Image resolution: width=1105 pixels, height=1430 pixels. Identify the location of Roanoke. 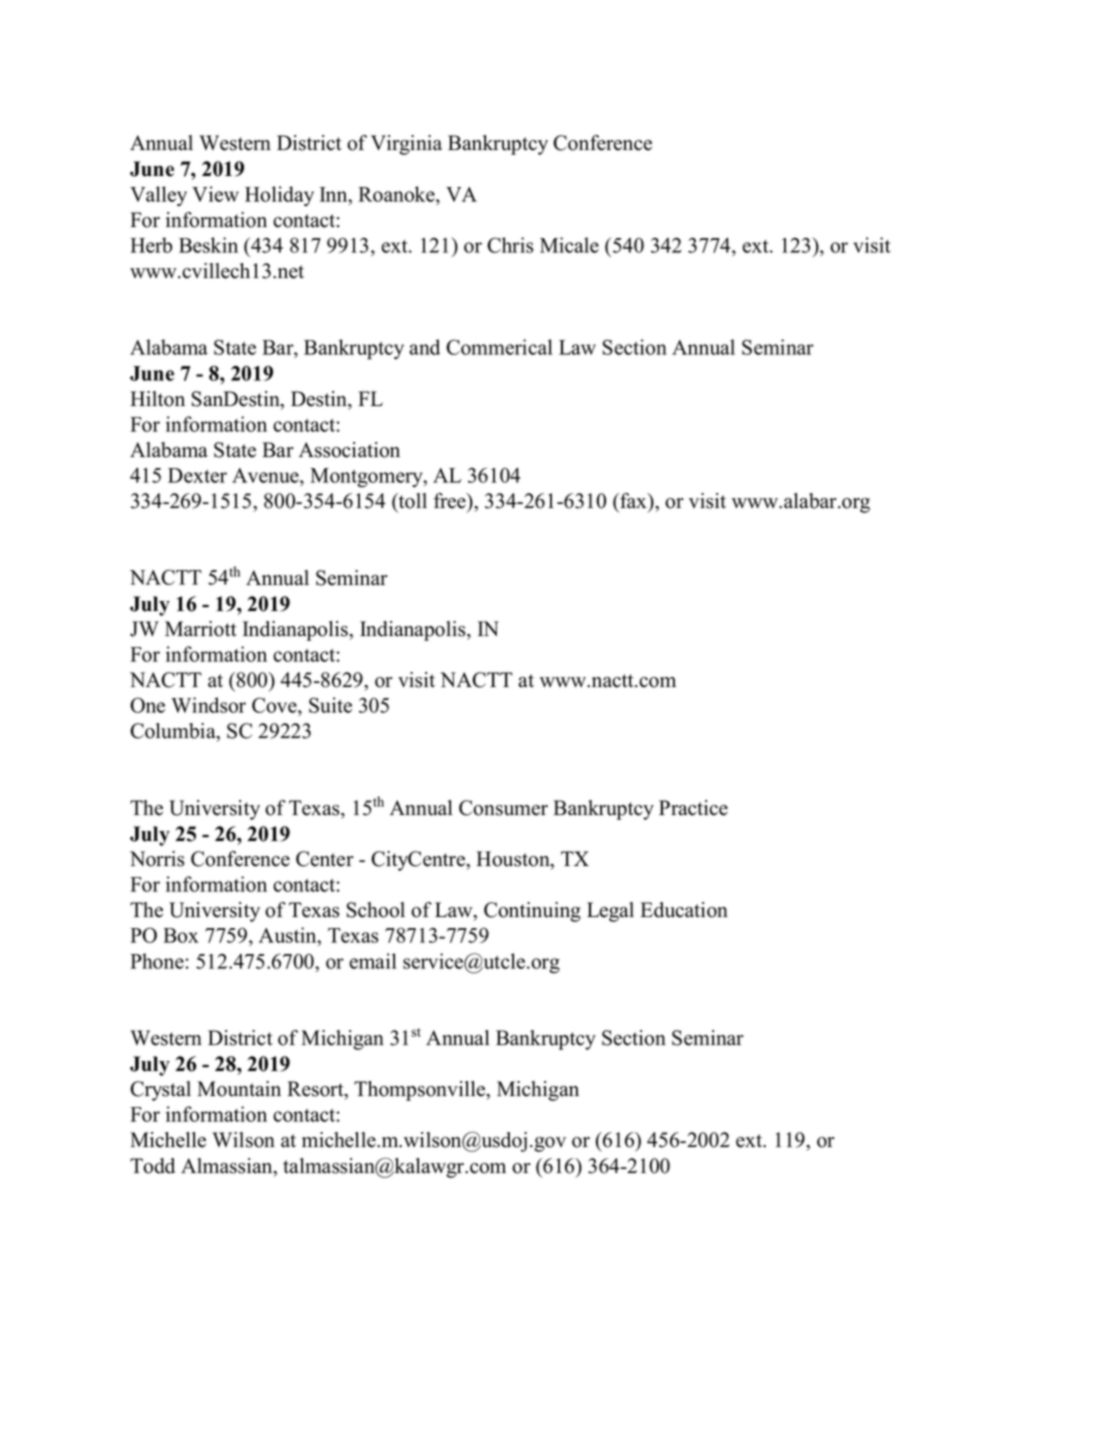
(397, 194).
